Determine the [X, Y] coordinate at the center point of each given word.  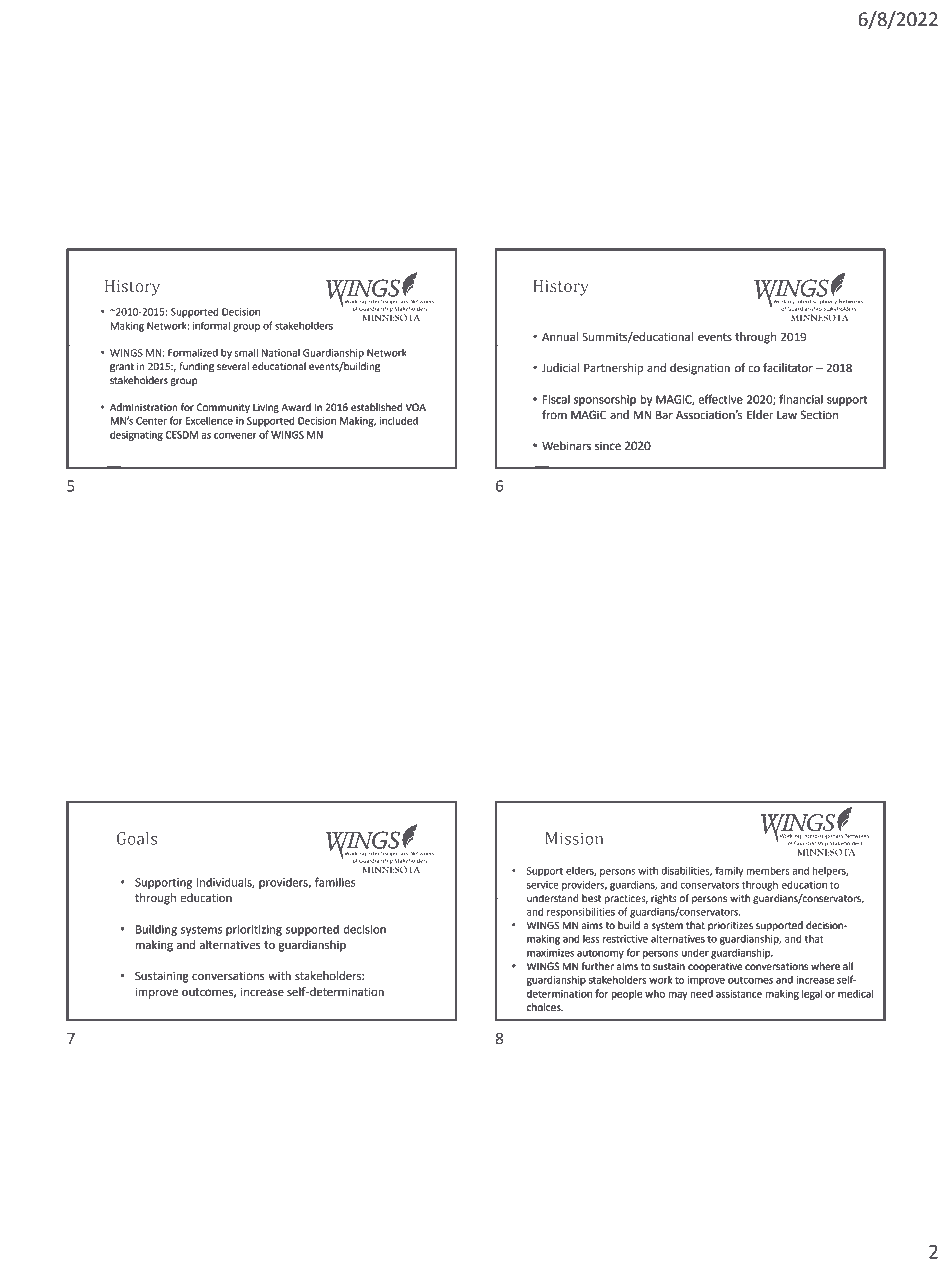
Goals [137, 838]
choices [545, 1007]
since [608, 446]
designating [136, 436]
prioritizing [254, 930]
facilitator [788, 368]
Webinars [566, 445]
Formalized [193, 353]
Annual [560, 336]
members [768, 871]
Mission [574, 838]
